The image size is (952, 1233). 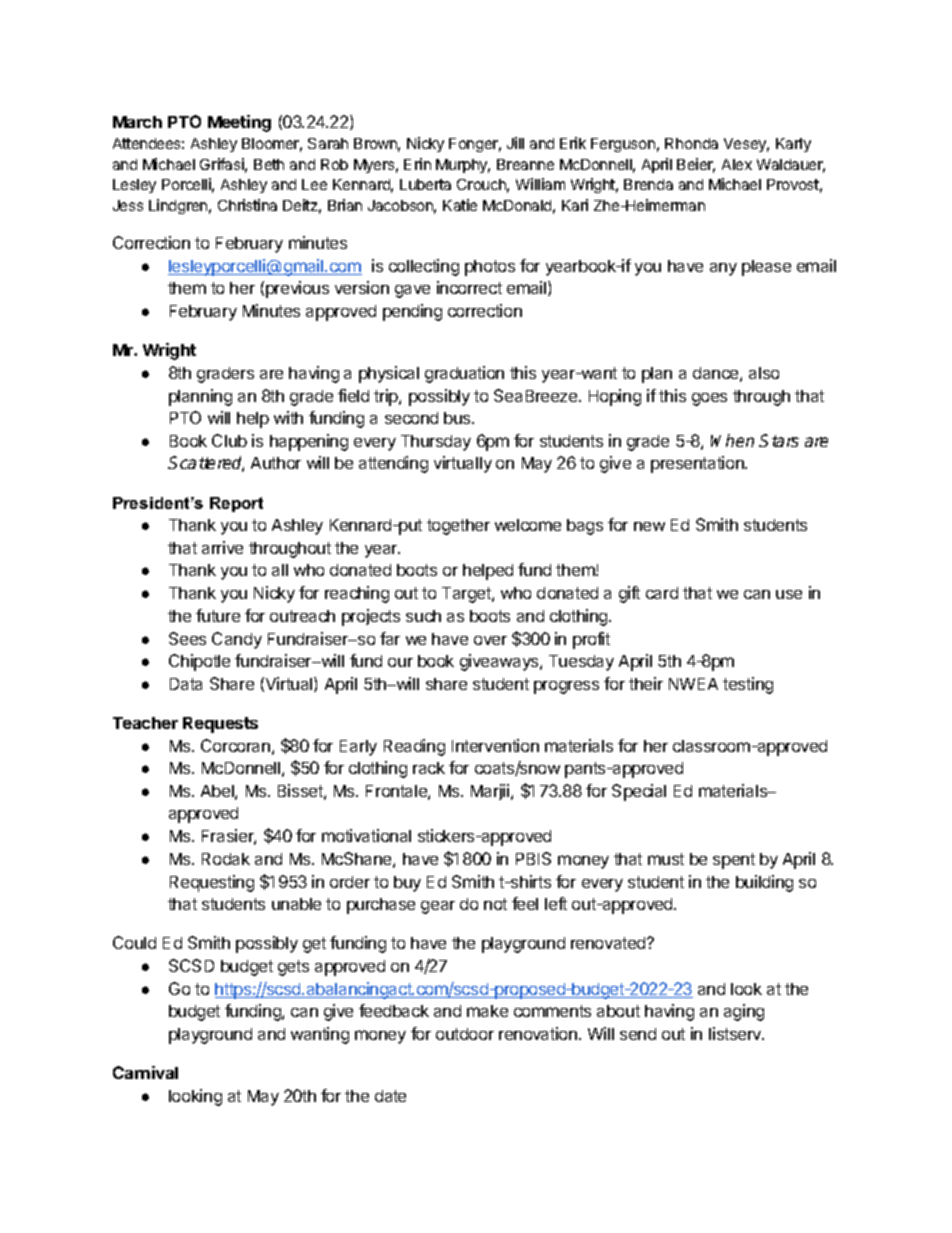 I want to click on Report, so click(x=236, y=504).
